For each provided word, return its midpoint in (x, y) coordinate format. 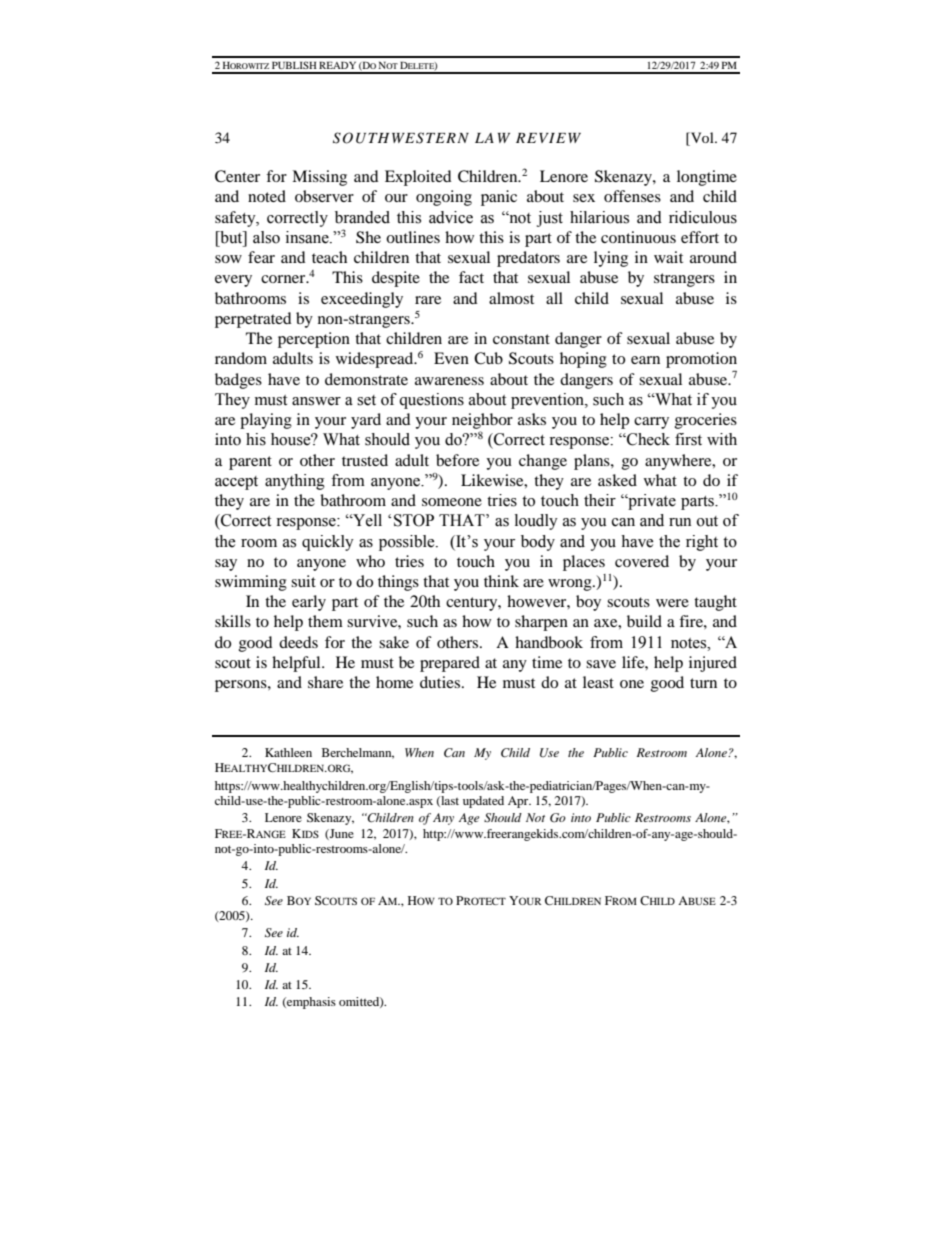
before (457, 460)
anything (295, 482)
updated (483, 802)
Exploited (418, 178)
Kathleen (288, 752)
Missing (319, 178)
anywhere (679, 462)
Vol (702, 137)
